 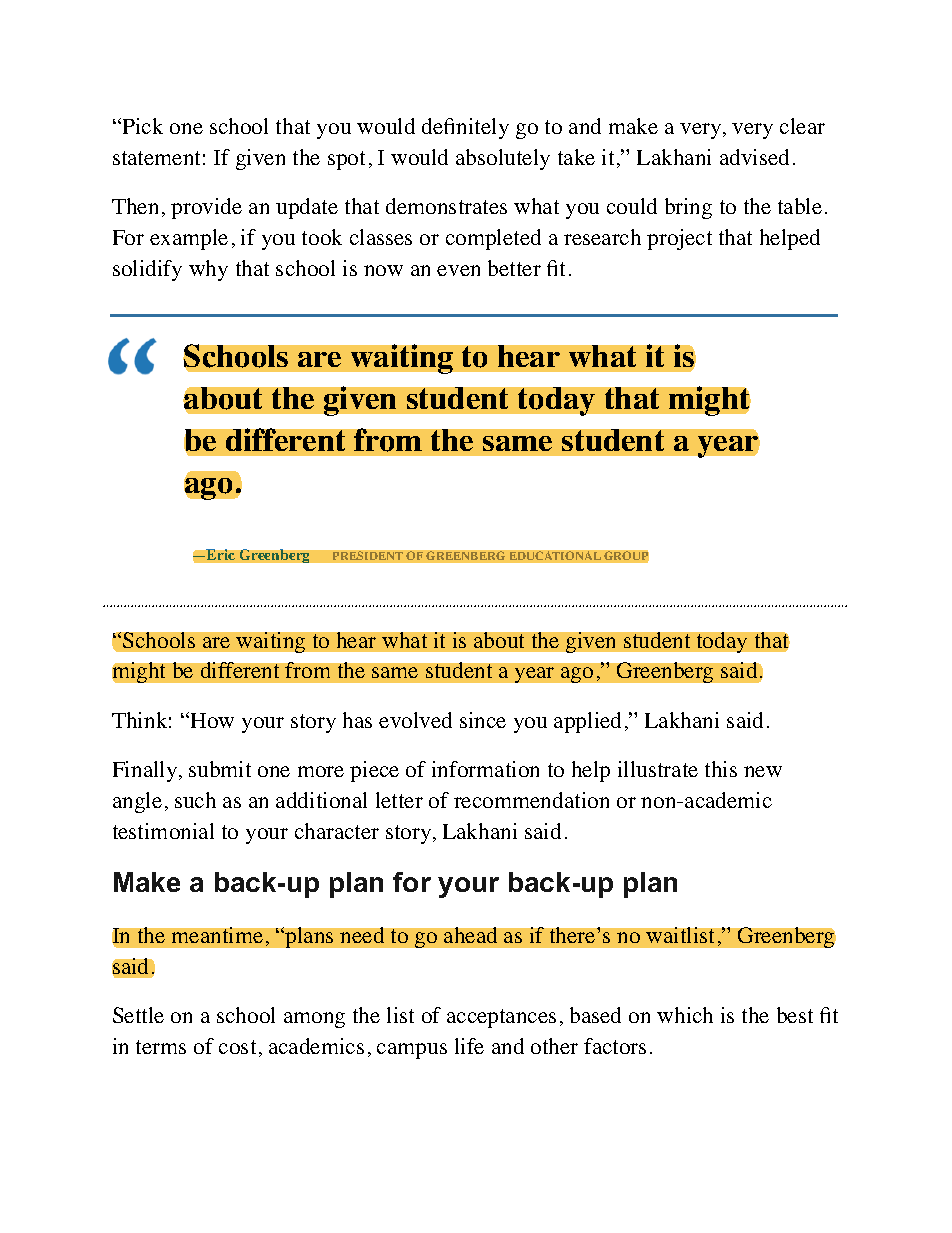 What do you see at coordinates (503, 159) in the screenshot?
I see `absolutely` at bounding box center [503, 159].
